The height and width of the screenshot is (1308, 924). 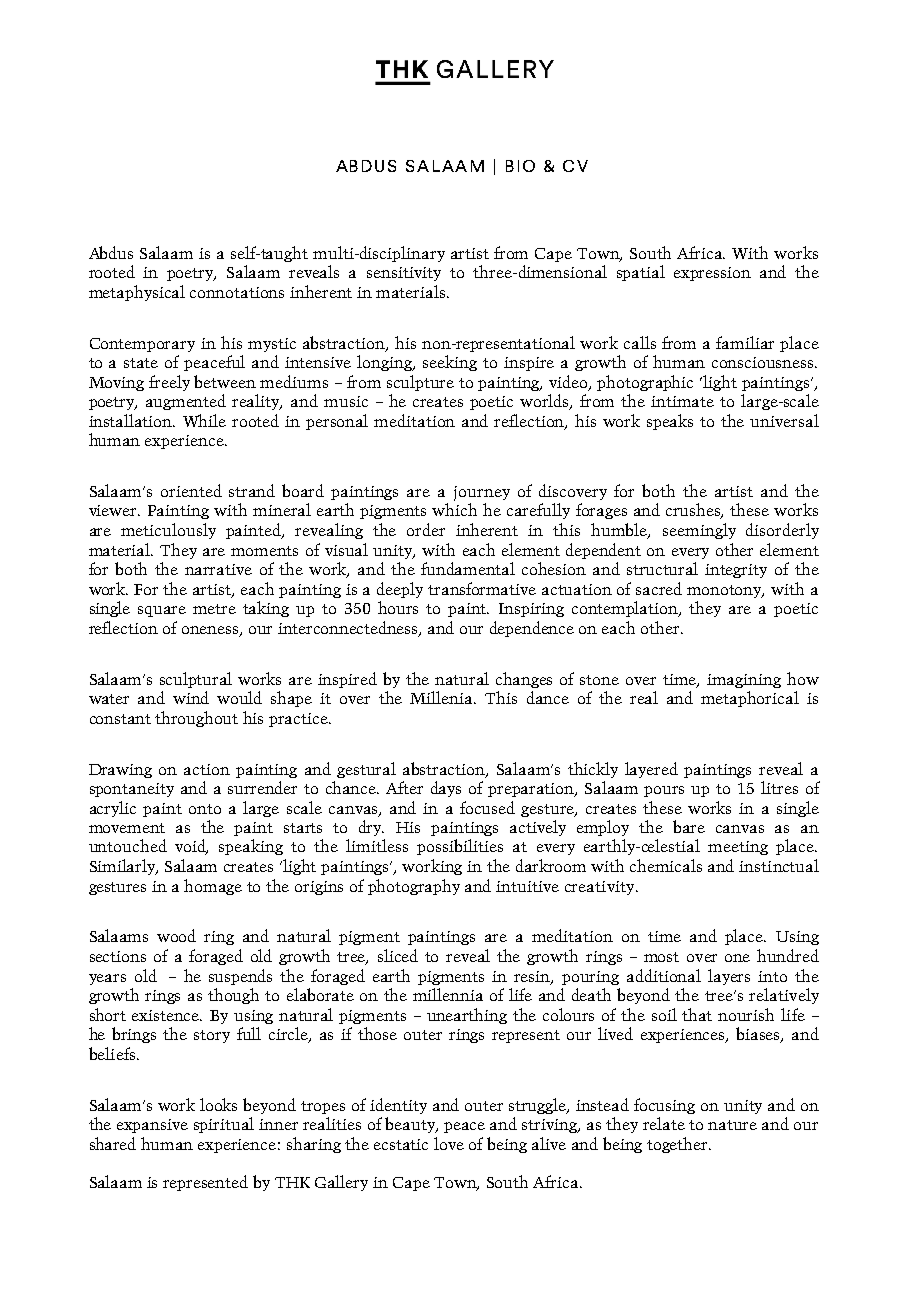 I want to click on spiritual, so click(x=224, y=1125).
